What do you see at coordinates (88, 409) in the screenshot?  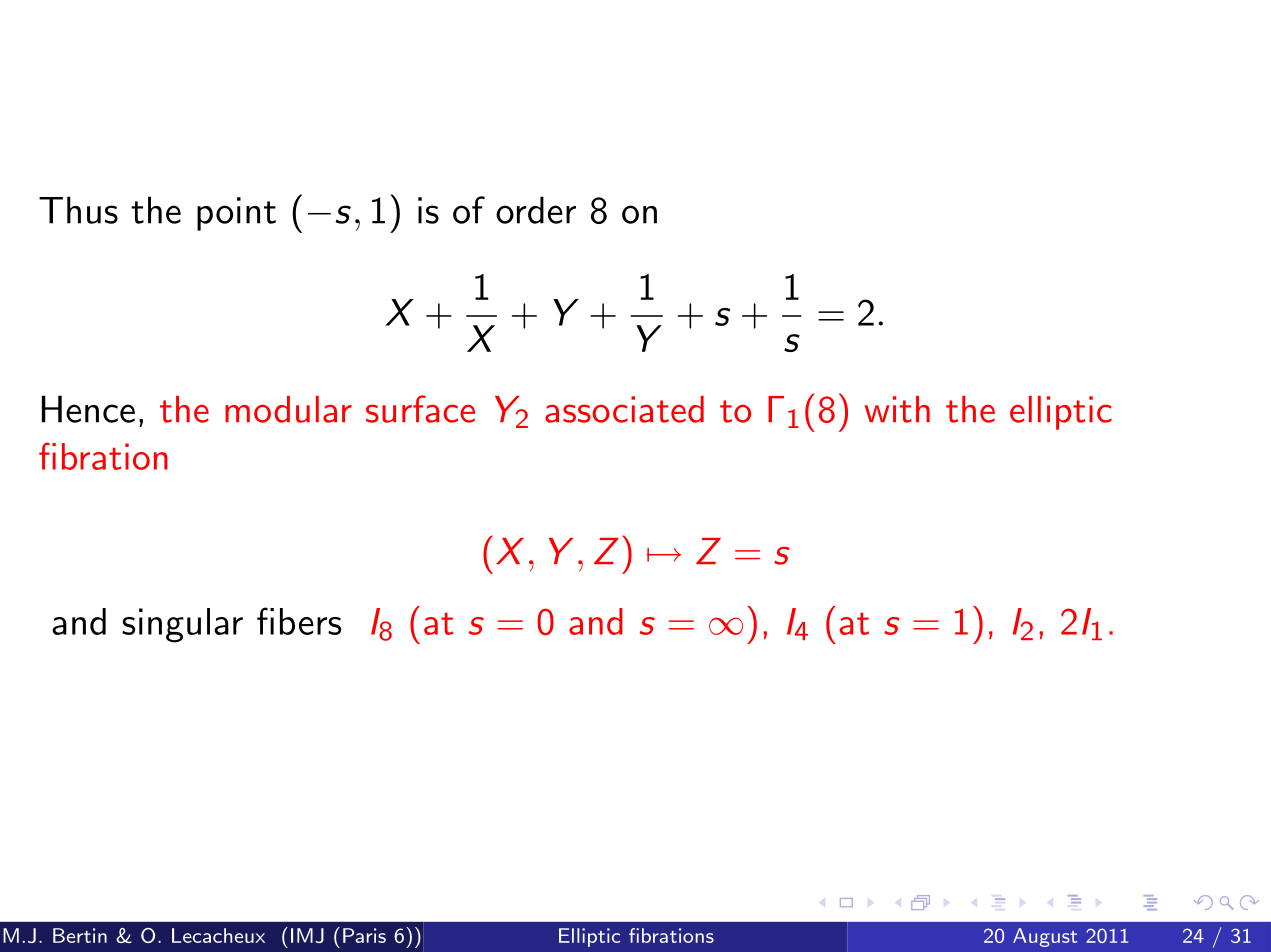 I see `Hence` at bounding box center [88, 409].
